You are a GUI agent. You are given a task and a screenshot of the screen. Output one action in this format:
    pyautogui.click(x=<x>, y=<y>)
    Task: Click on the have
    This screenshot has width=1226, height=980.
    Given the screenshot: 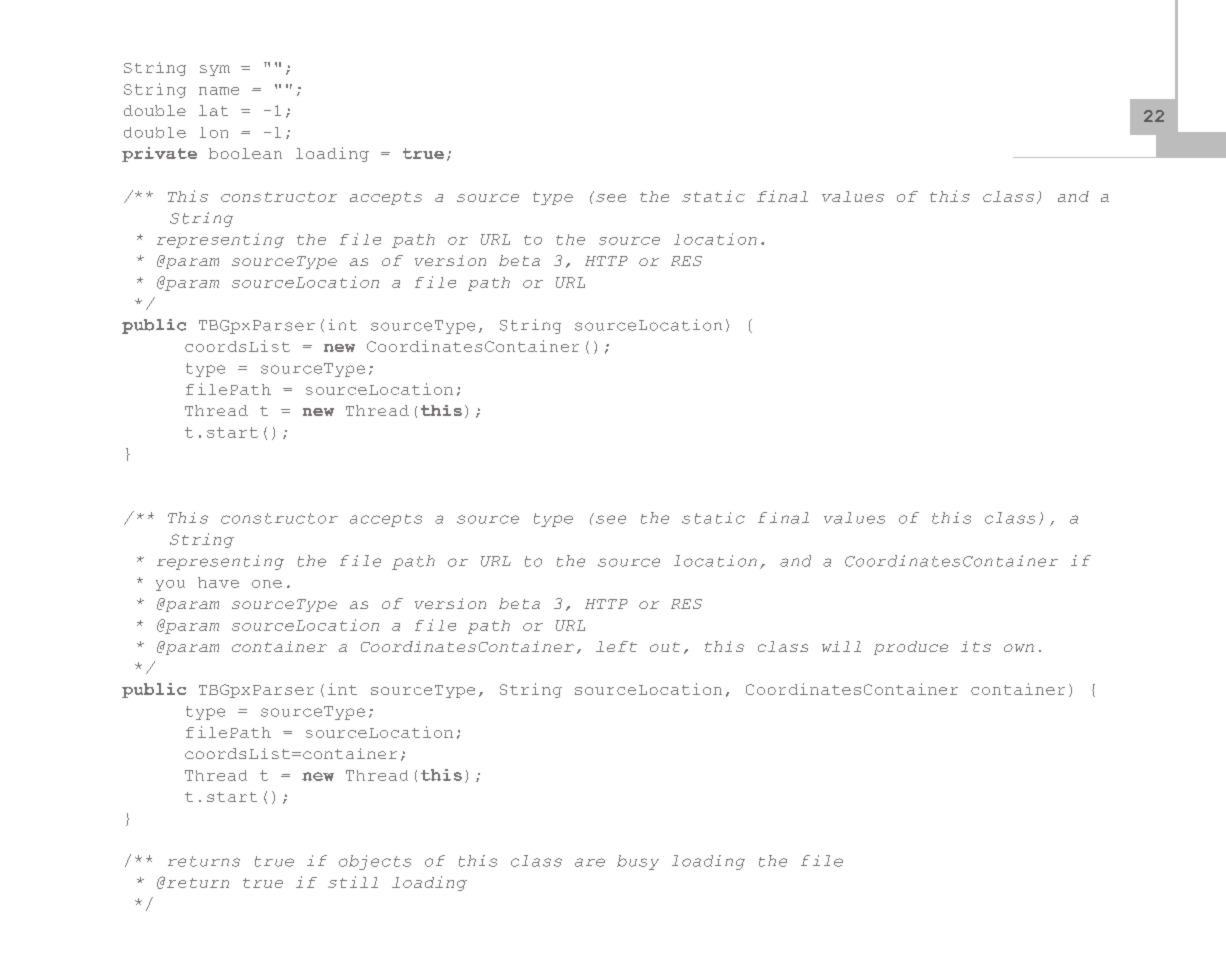 What is the action you would take?
    pyautogui.click(x=218, y=582)
